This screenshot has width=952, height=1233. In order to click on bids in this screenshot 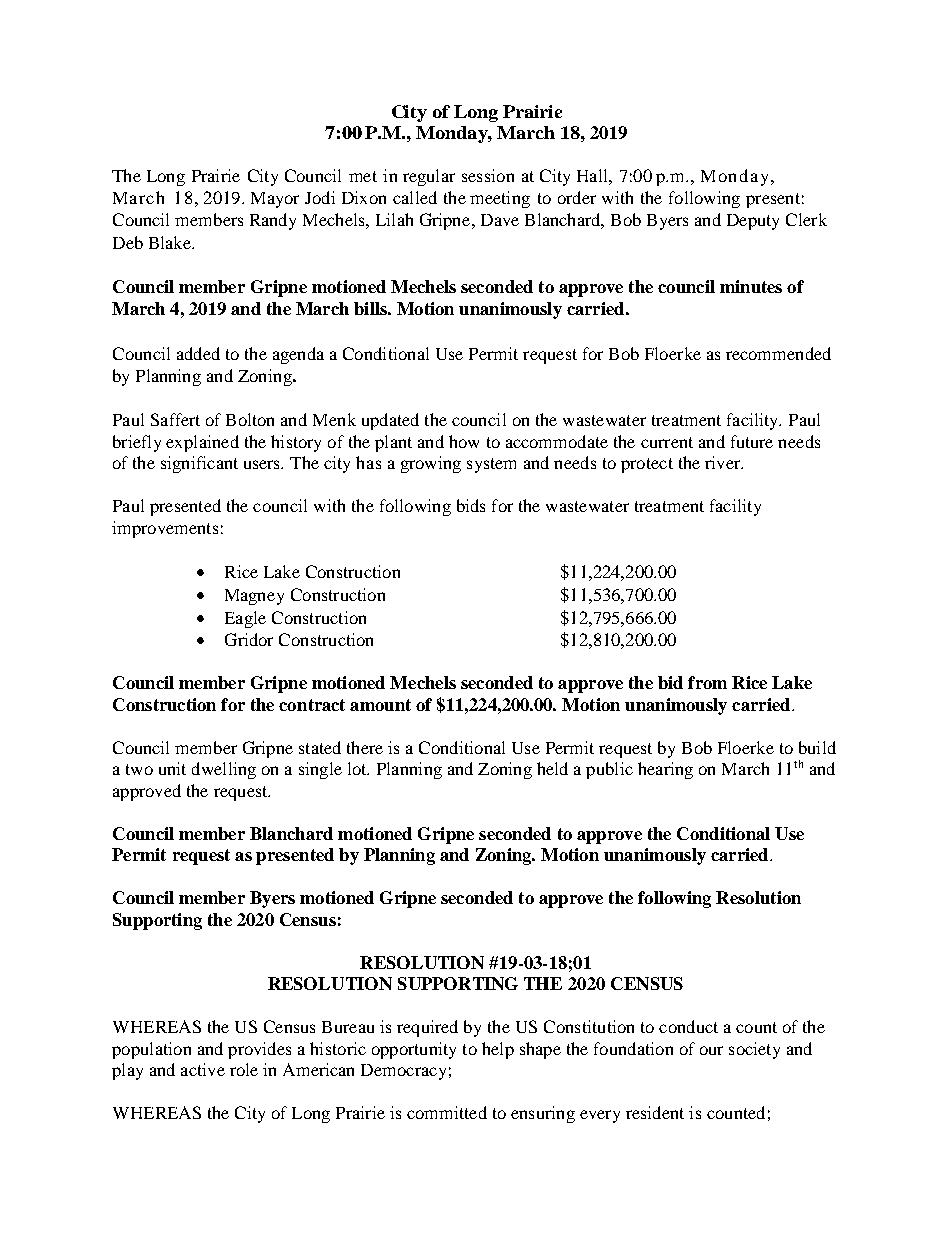, I will do `click(471, 505)`.
